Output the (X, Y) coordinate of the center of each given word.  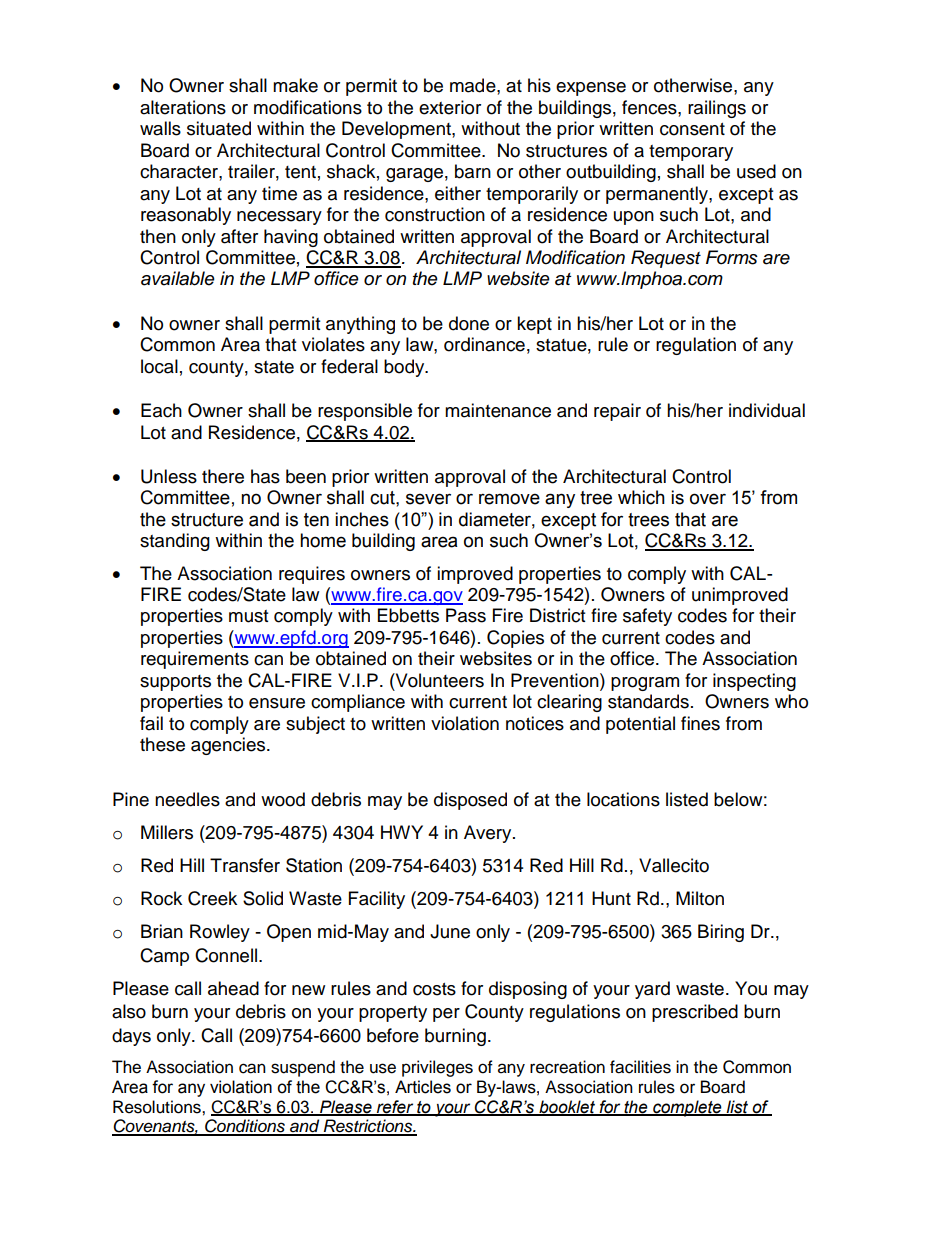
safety (647, 617)
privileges (437, 1068)
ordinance (484, 344)
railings (717, 109)
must (248, 616)
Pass (466, 615)
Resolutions (158, 1107)
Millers (167, 832)
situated (219, 128)
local (159, 366)
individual (767, 410)
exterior (450, 107)
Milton (700, 898)
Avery (489, 834)
